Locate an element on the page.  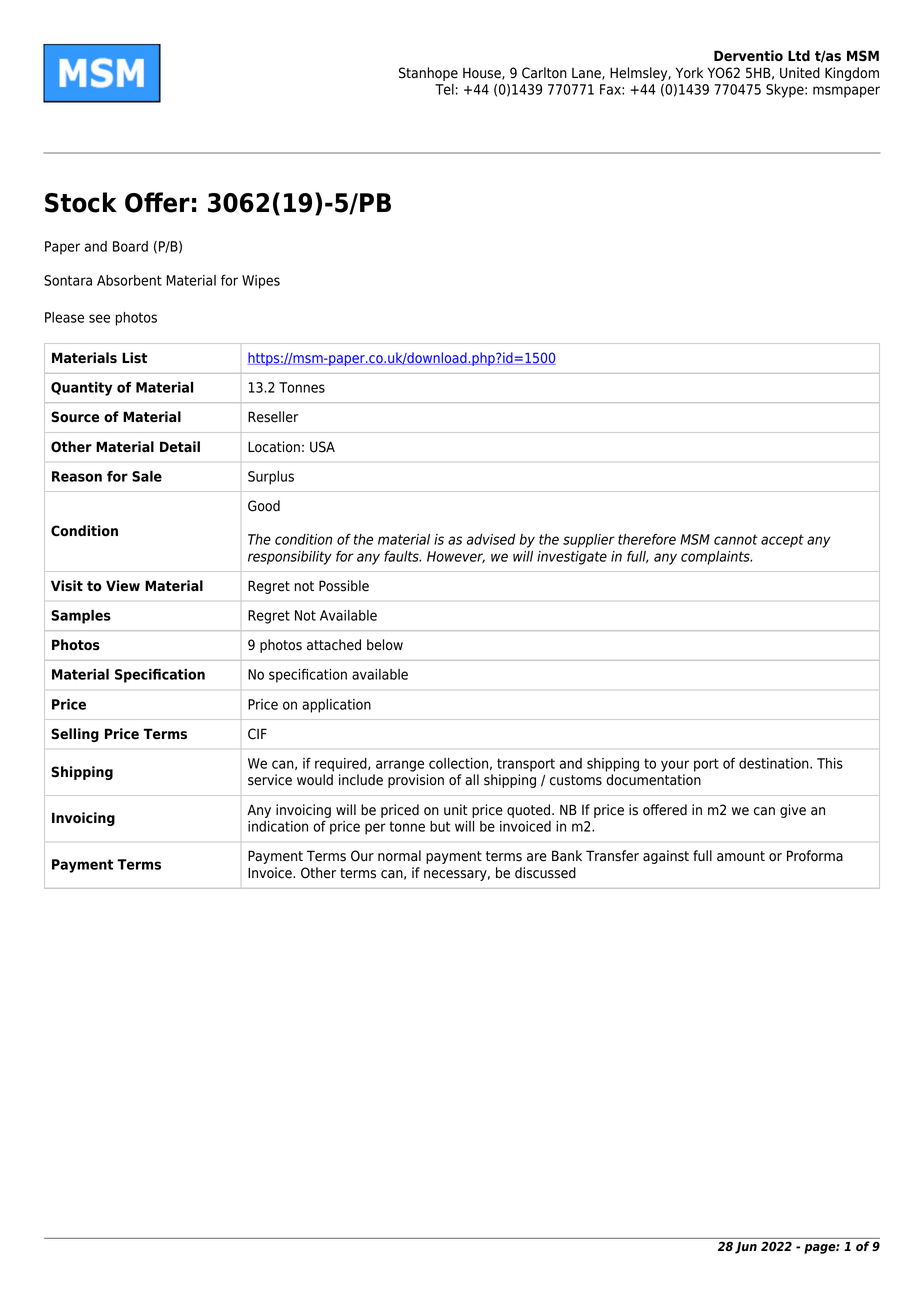
indication is located at coordinates (278, 826).
